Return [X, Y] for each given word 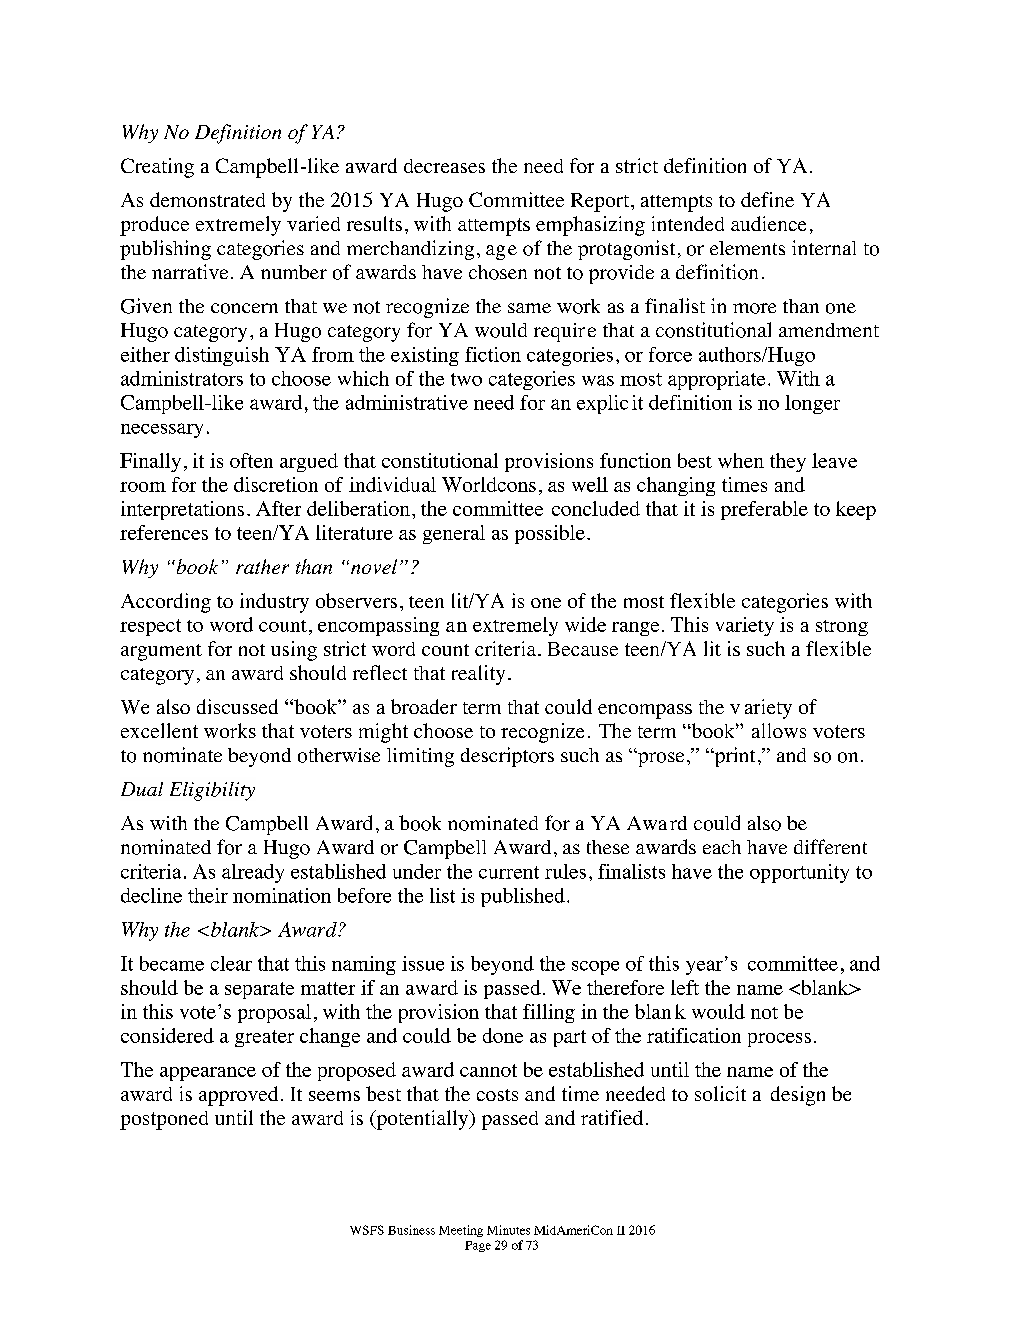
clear [231, 963]
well [590, 484]
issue [423, 963]
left [685, 987]
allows [779, 730]
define [767, 199]
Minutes [508, 1230]
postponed [164, 1120]
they [788, 462]
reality [478, 675]
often [251, 460]
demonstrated [207, 199]
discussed [237, 706]
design [798, 1096]
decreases [444, 166]
